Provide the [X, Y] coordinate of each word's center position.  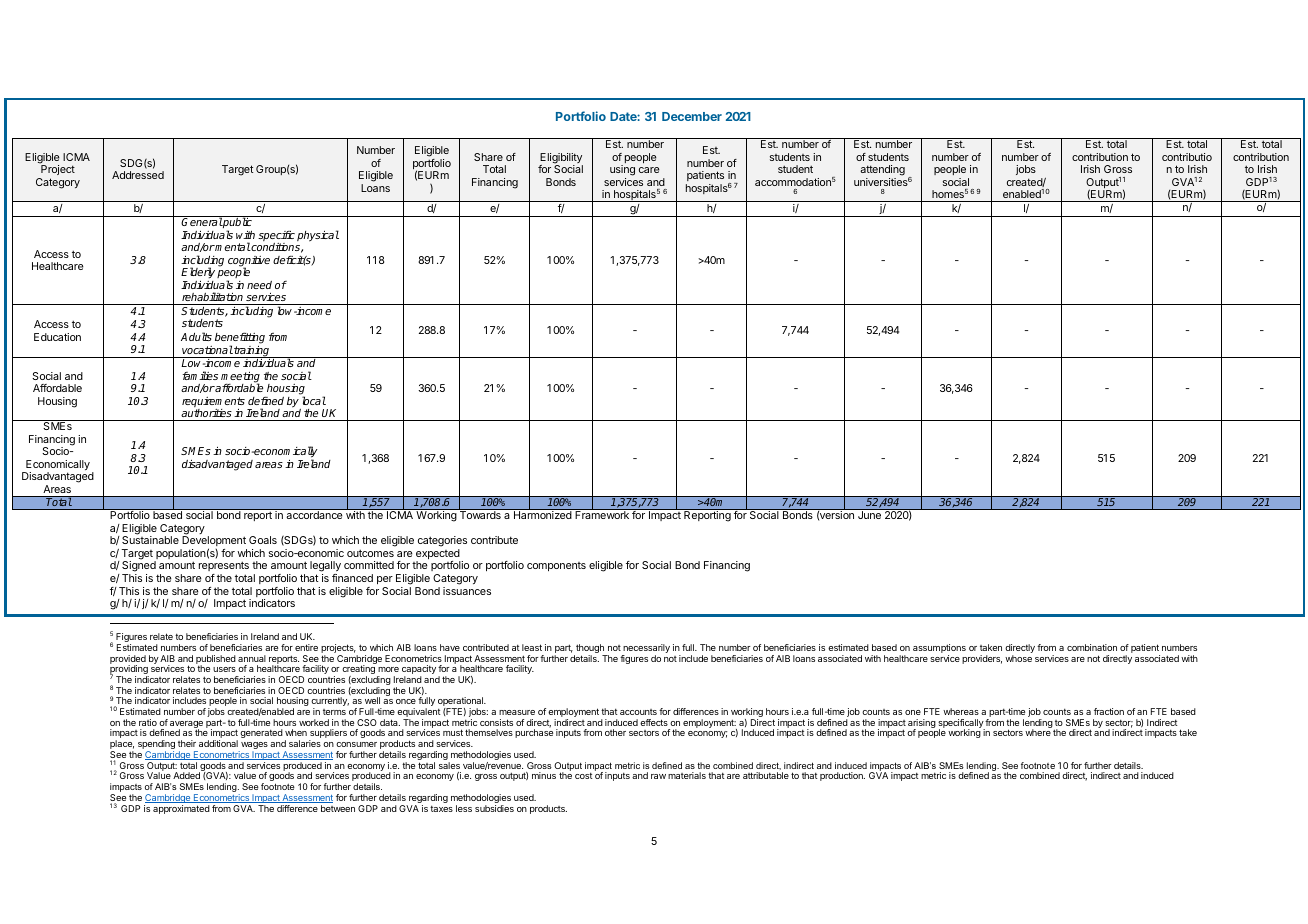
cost [584, 776]
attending [882, 170]
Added [186, 775]
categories [442, 543]
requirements [213, 403]
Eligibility [561, 159]
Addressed [138, 175]
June [869, 515]
